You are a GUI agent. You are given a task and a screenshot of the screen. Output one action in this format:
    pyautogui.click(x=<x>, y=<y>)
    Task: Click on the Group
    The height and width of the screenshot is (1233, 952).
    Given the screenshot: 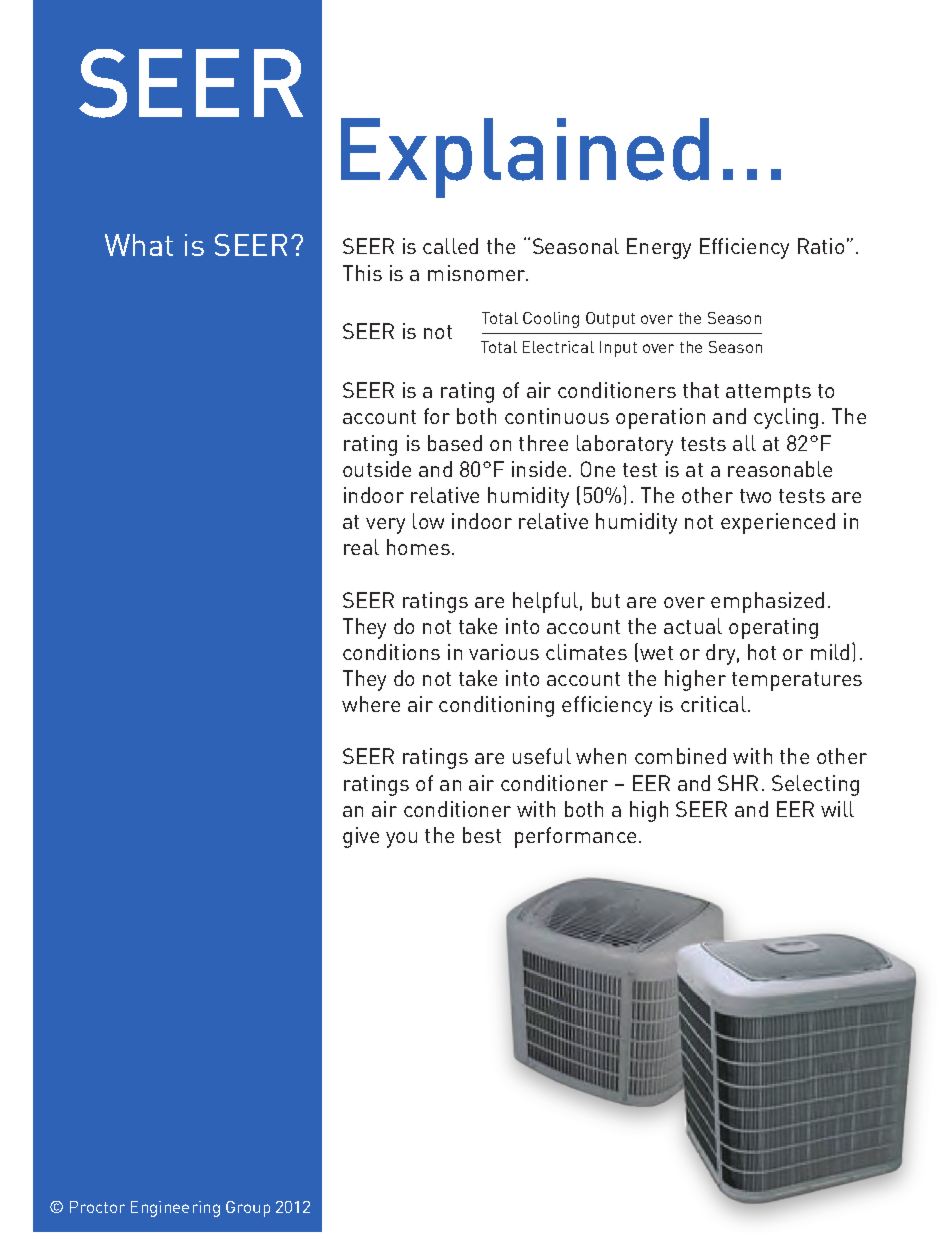 What is the action you would take?
    pyautogui.click(x=248, y=1209)
